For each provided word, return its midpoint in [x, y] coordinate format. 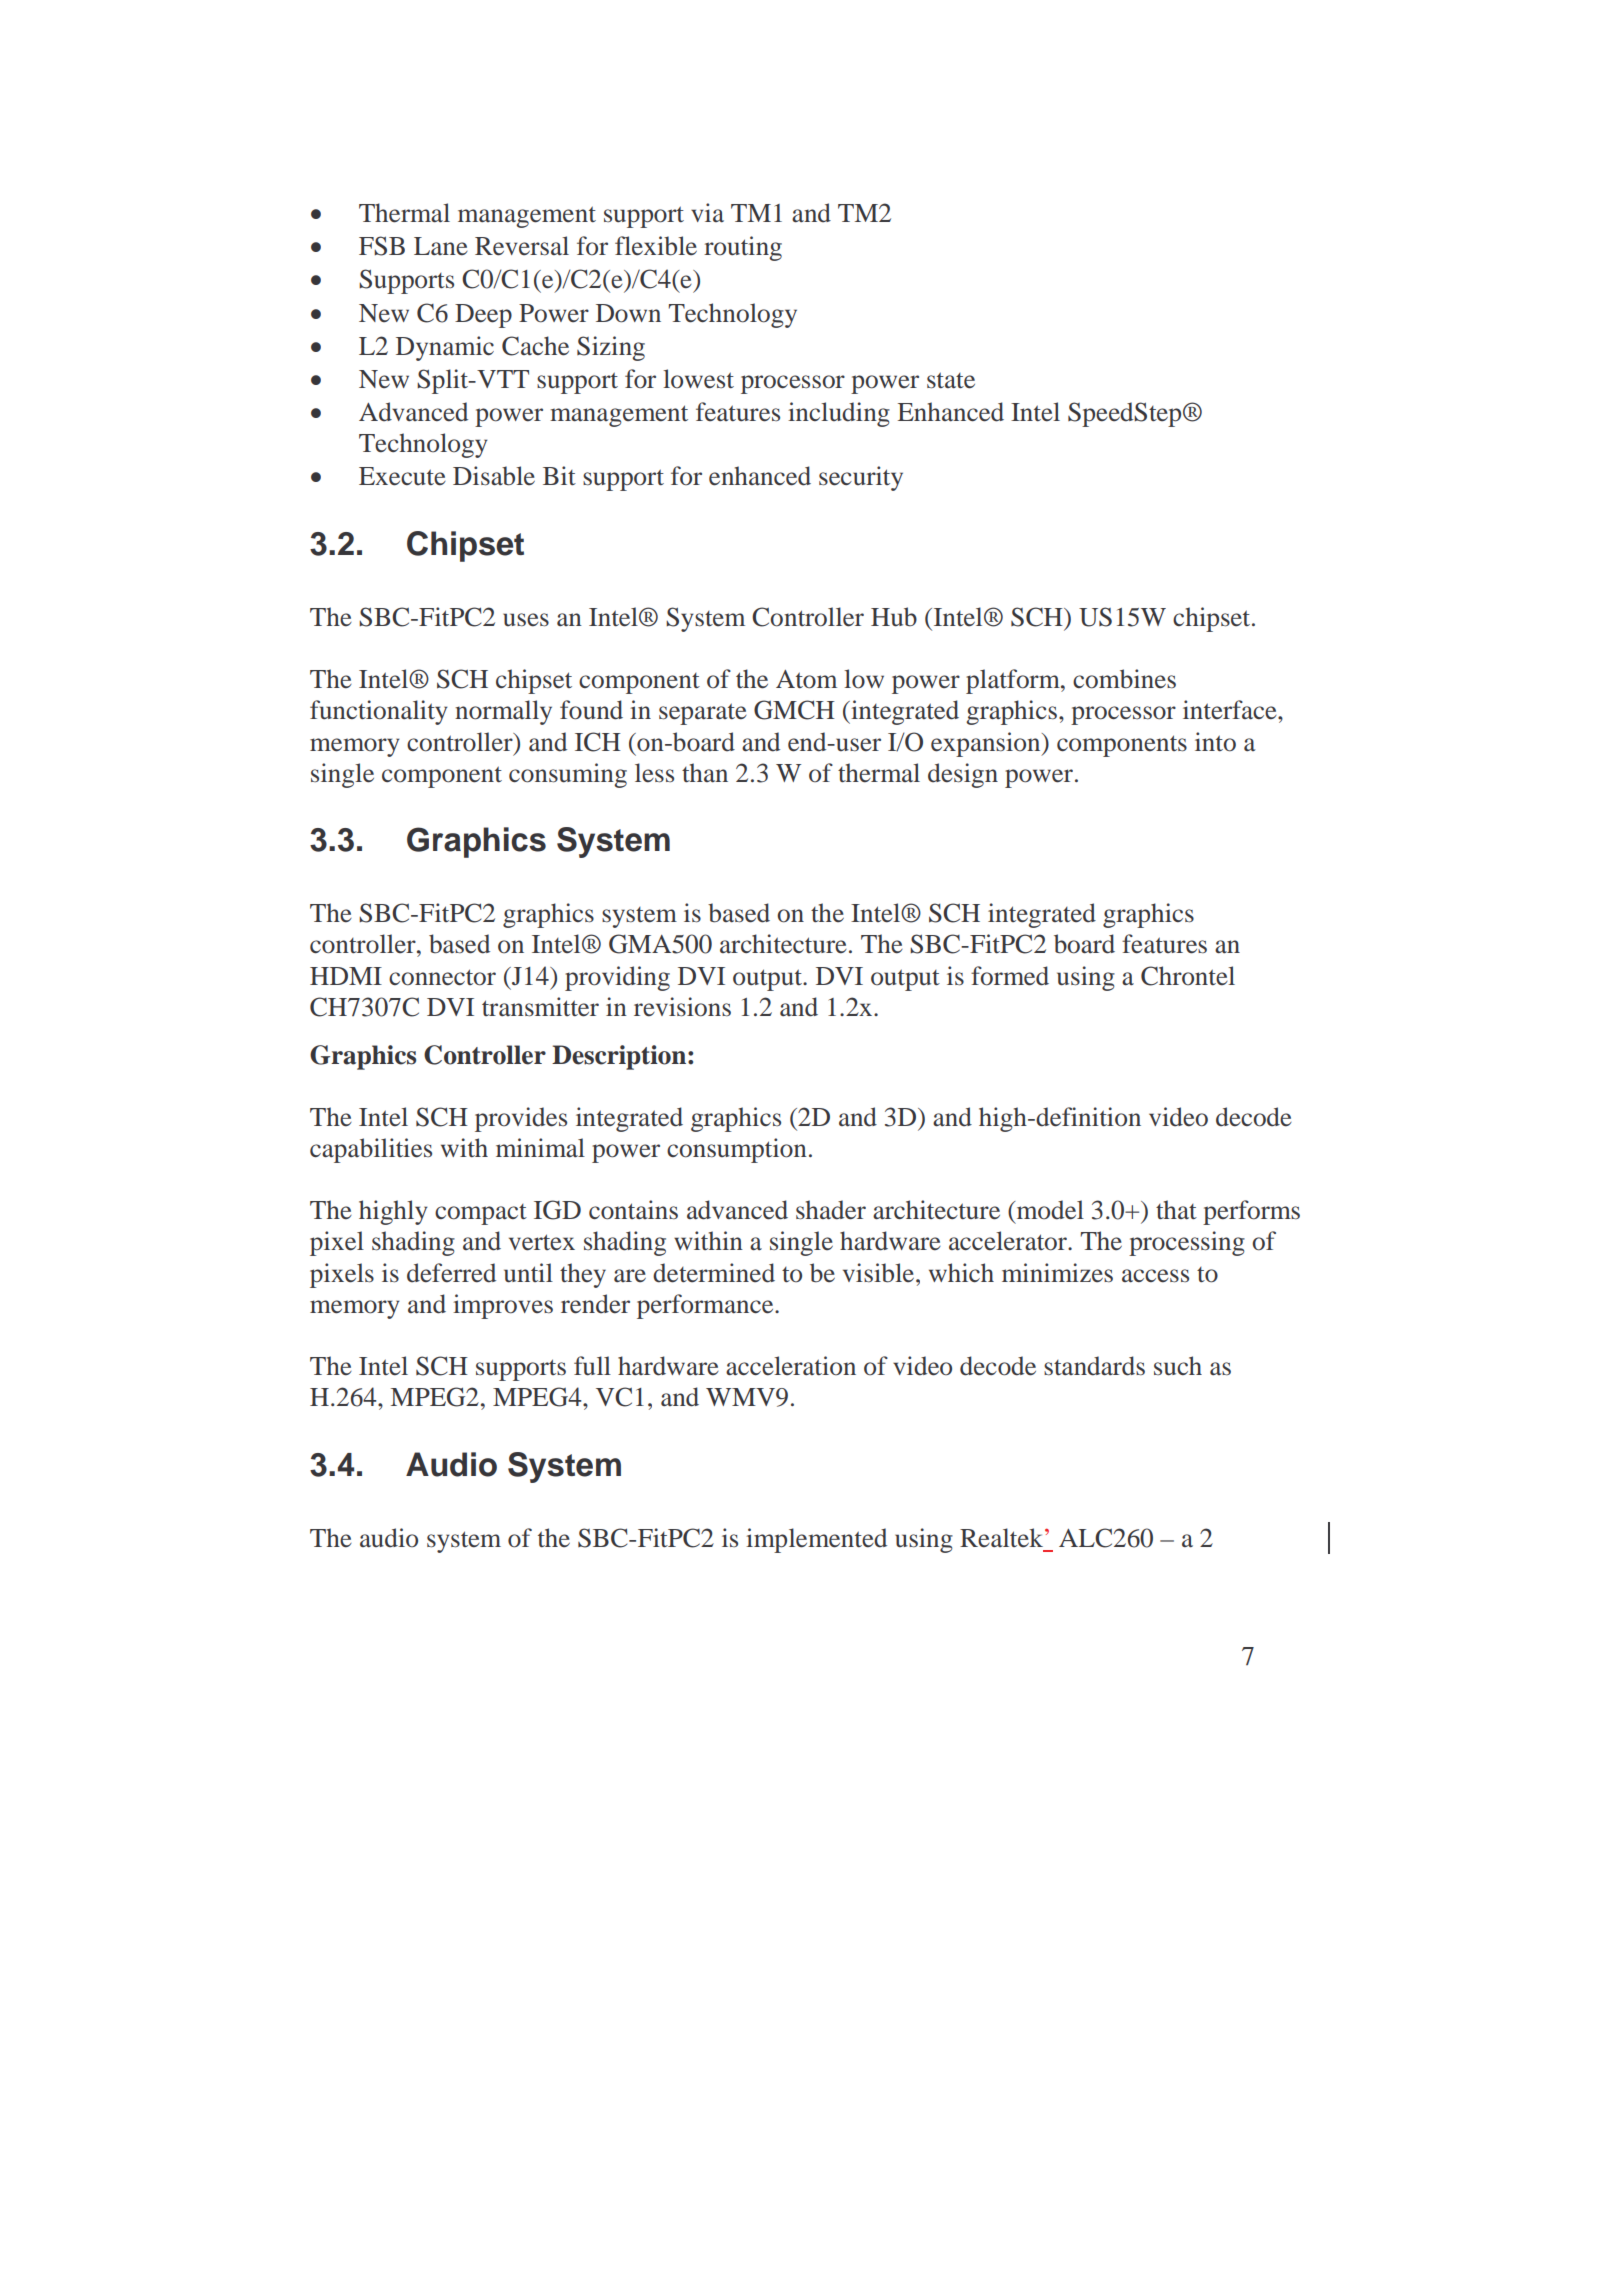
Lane [441, 246]
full [592, 1366]
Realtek [1003, 1538]
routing [743, 248]
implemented [816, 1540]
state [951, 380]
